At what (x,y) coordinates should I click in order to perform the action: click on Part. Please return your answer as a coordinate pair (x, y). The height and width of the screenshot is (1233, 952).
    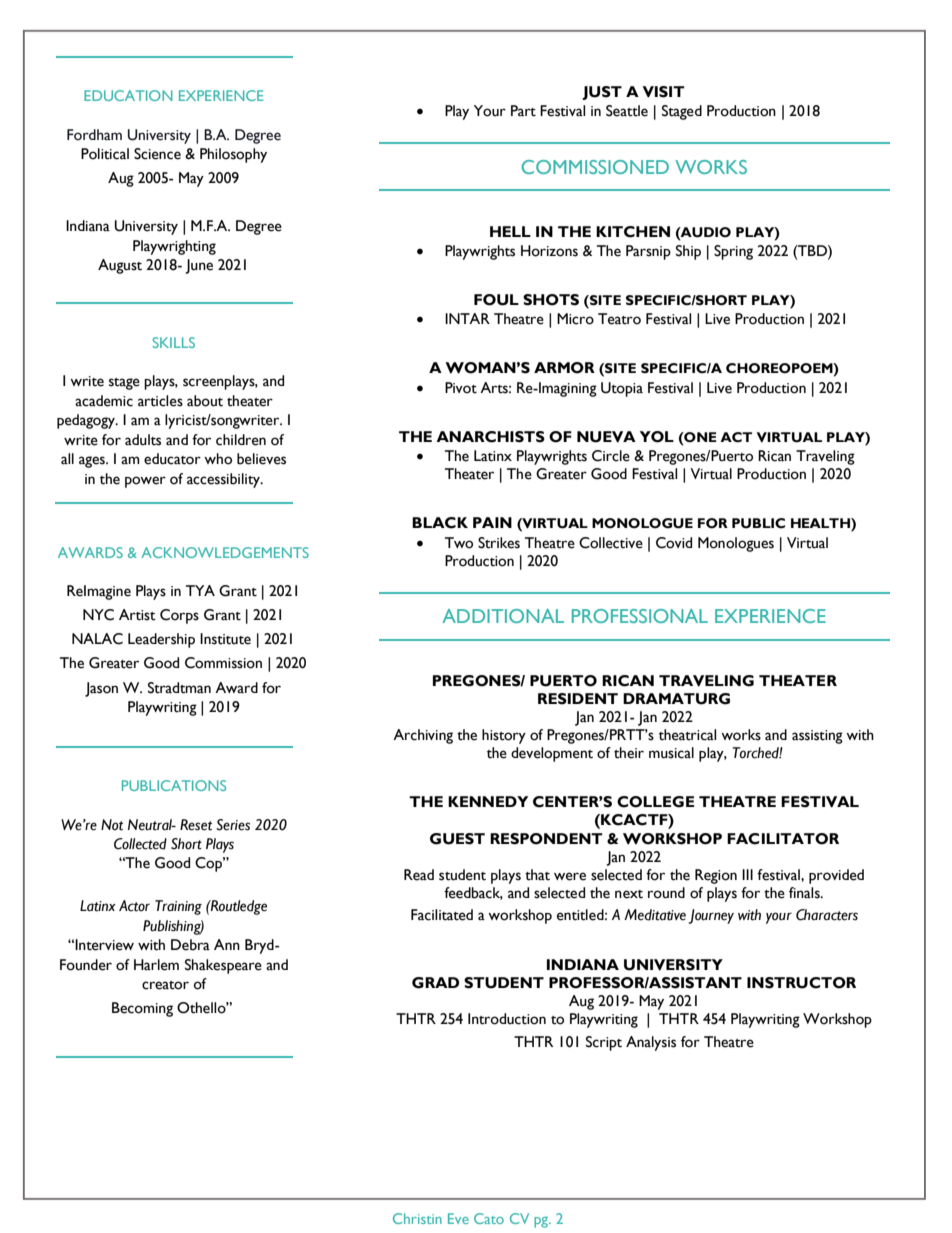
    Looking at the image, I should click on (523, 111).
